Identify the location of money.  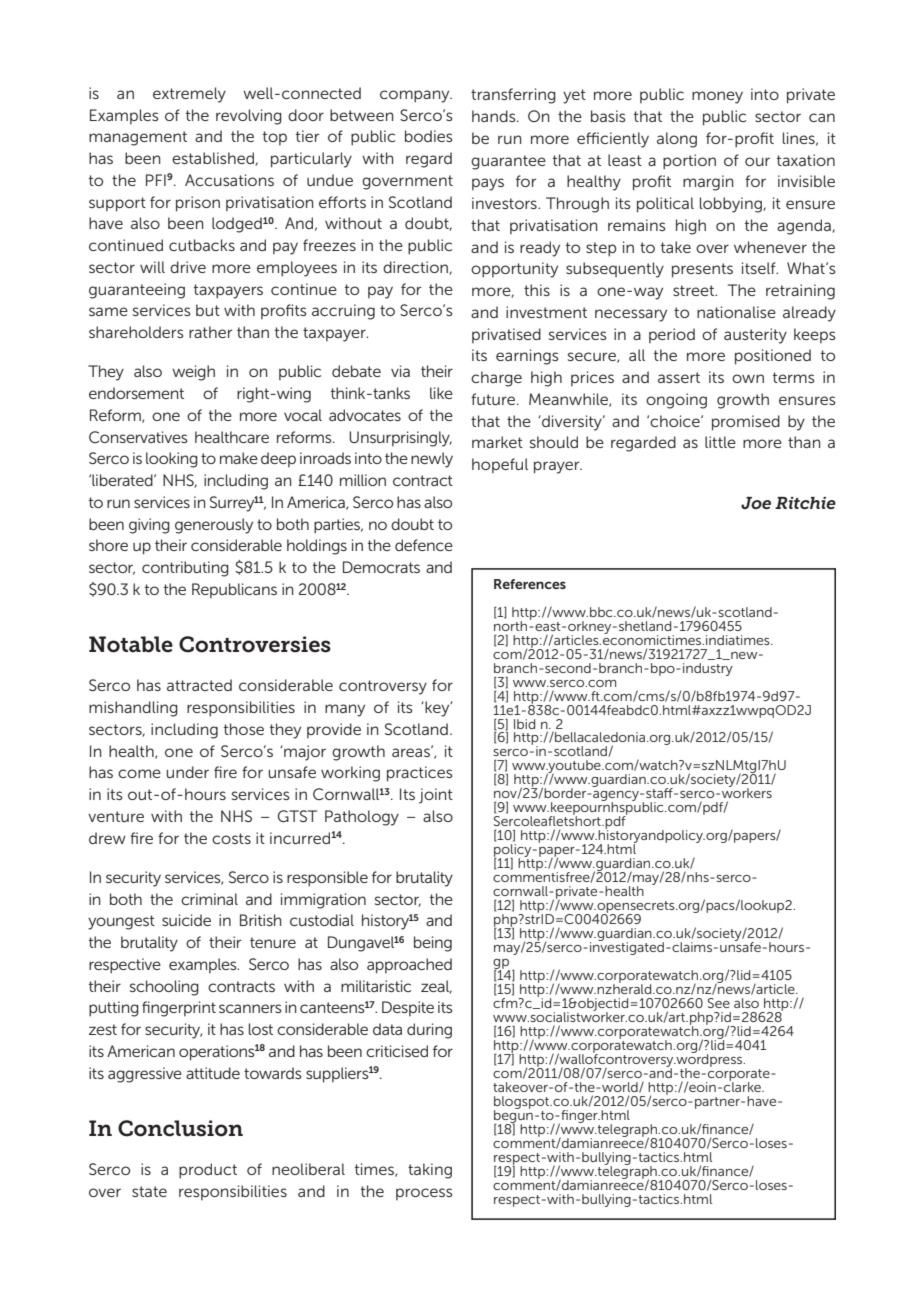
(717, 97).
